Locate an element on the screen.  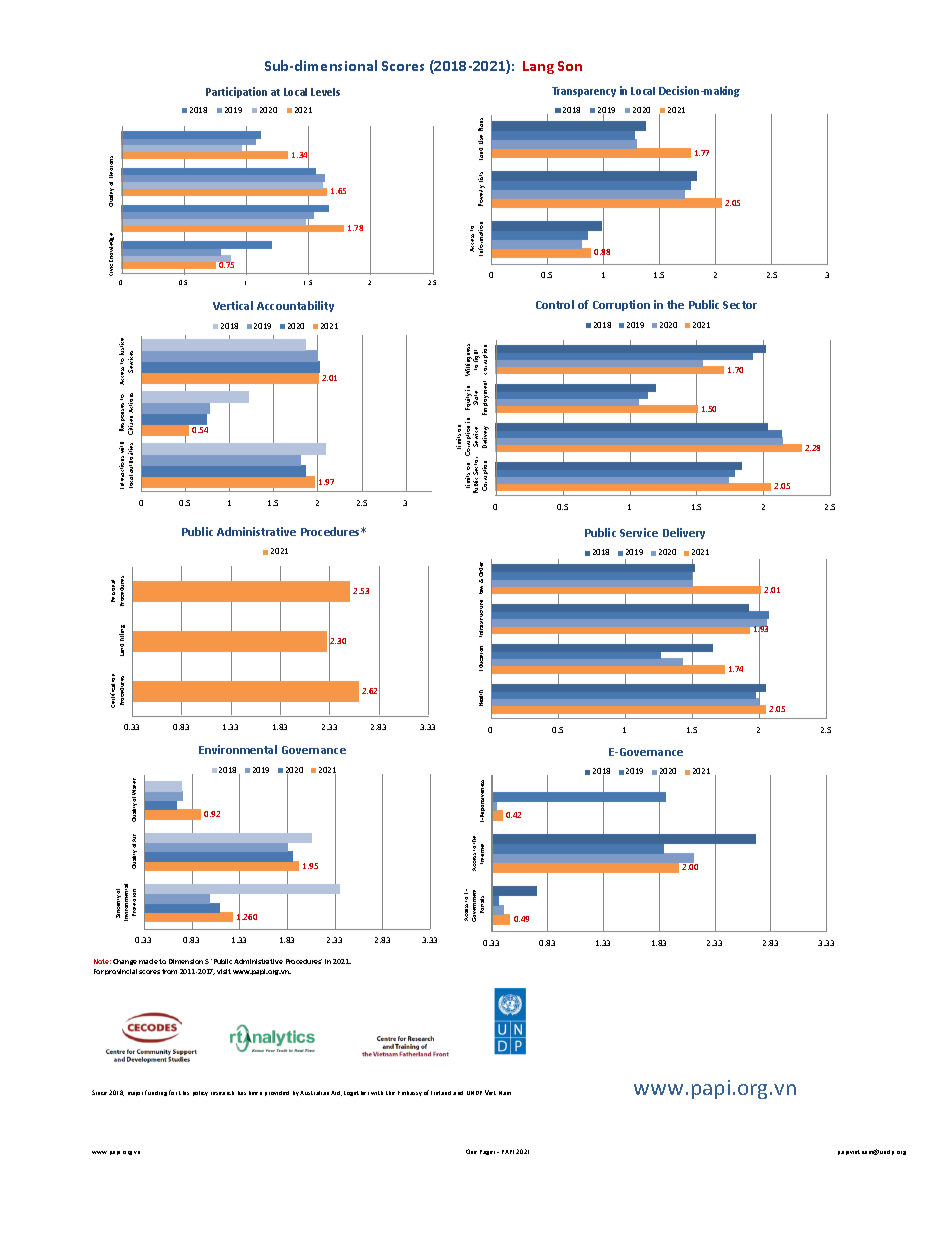
this is located at coordinates (184, 1093).
